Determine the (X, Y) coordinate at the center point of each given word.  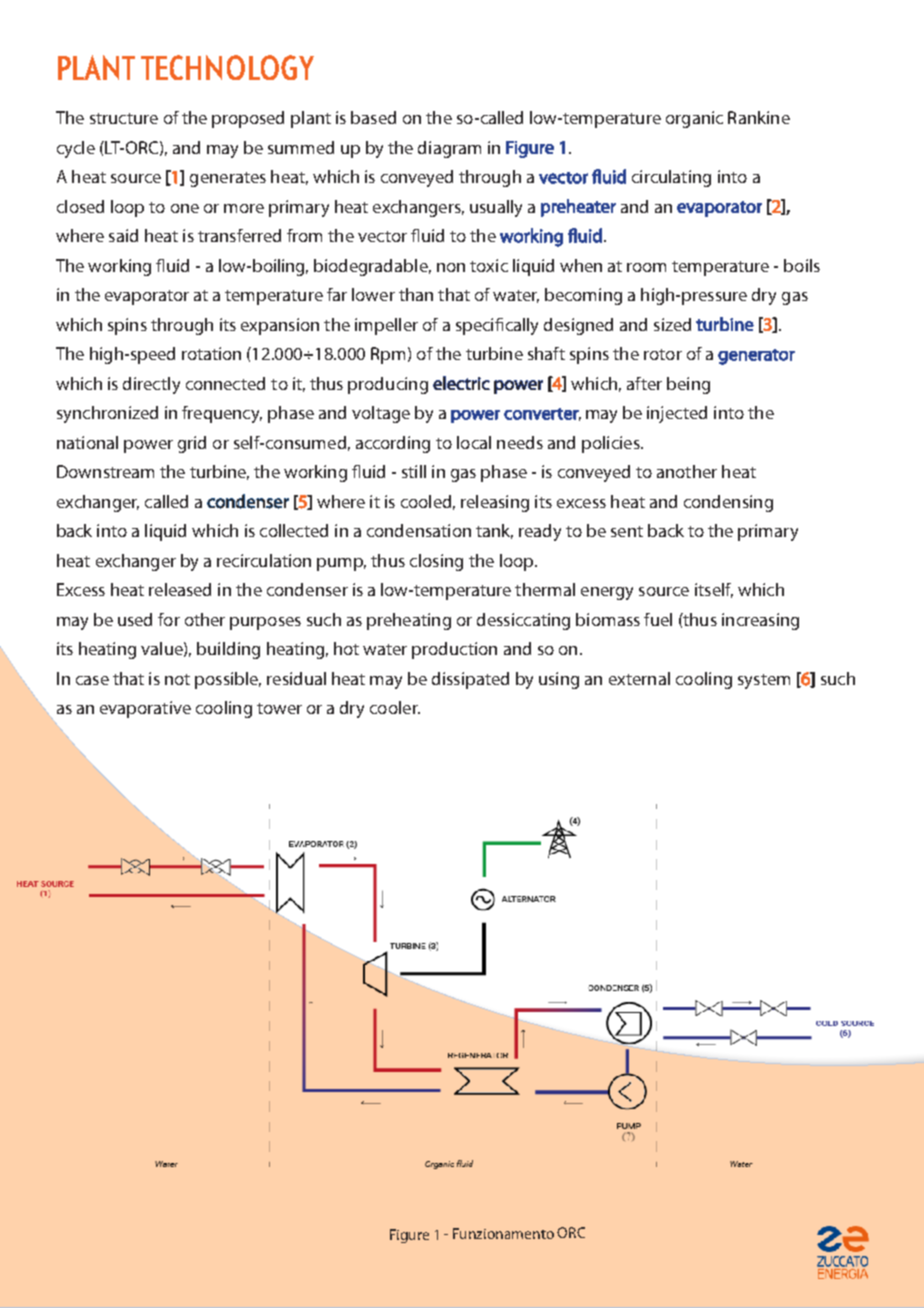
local (474, 442)
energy (607, 593)
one (185, 208)
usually (496, 208)
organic (694, 119)
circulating (671, 178)
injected (677, 414)
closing (436, 562)
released (180, 589)
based (373, 117)
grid (192, 444)
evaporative (145, 709)
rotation (211, 353)
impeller (386, 326)
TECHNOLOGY (227, 67)
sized (672, 324)
